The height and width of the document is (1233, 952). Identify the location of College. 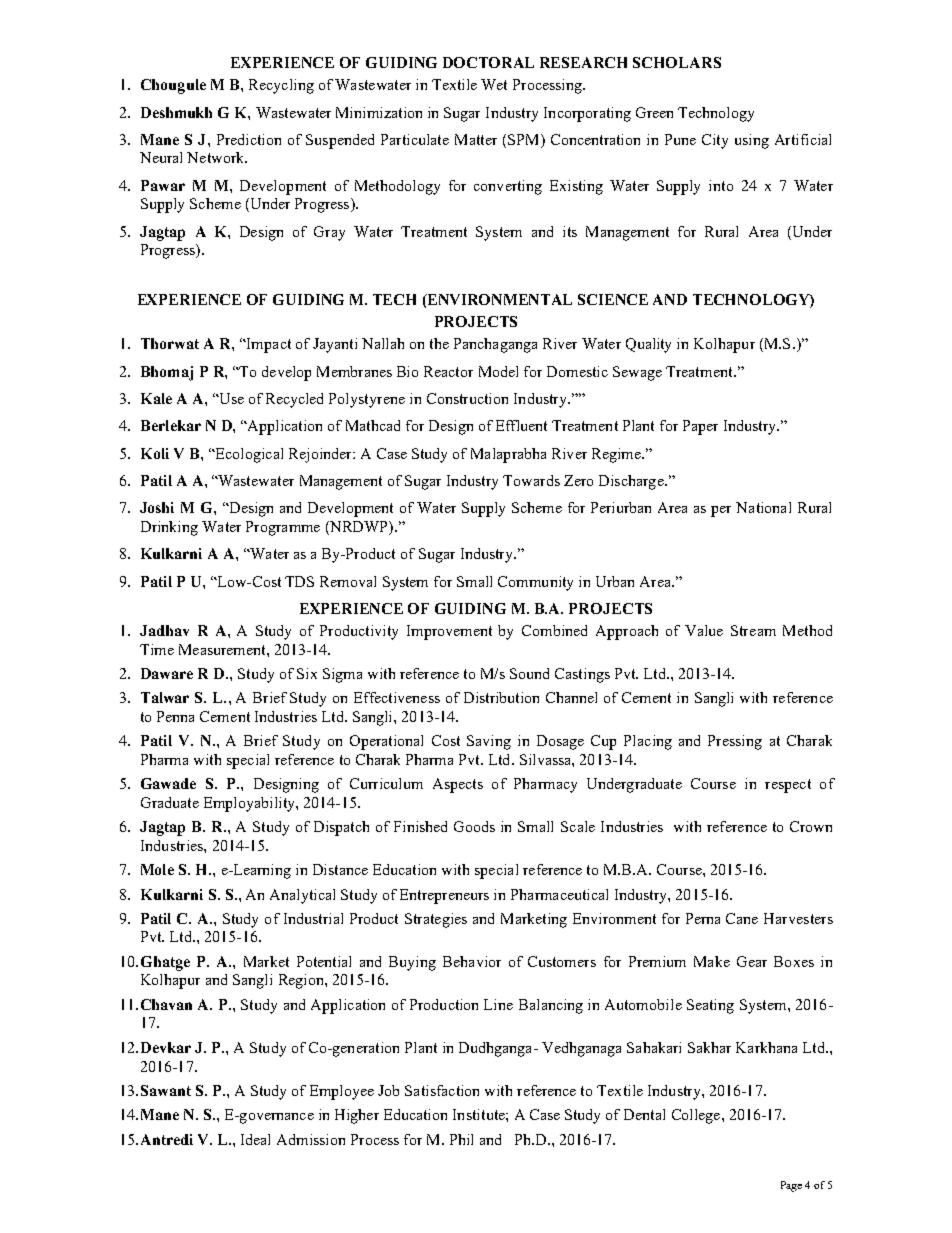
(697, 1116).
